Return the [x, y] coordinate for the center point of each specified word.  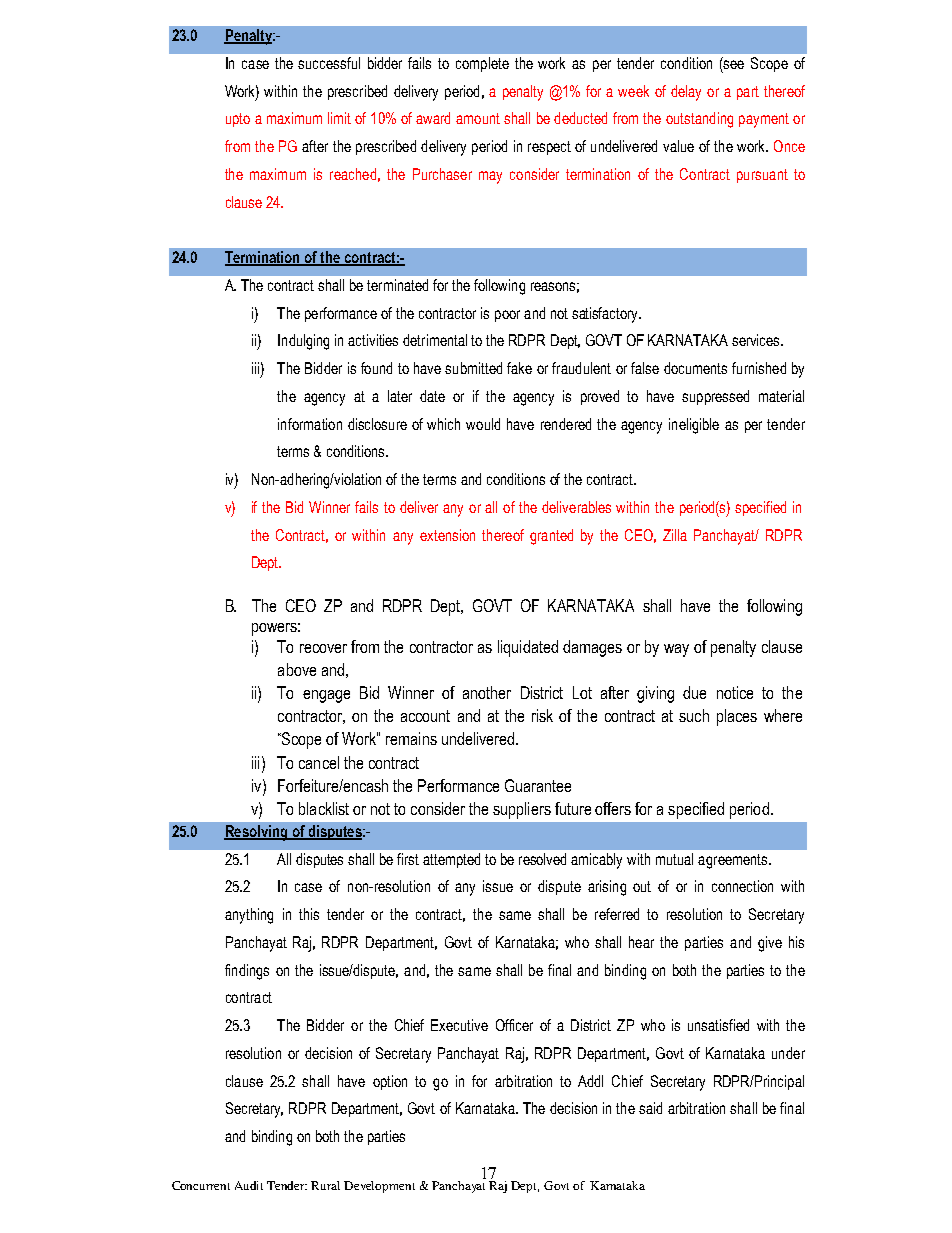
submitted [473, 368]
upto [238, 120]
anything [249, 916]
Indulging [303, 342]
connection [742, 886]
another [487, 692]
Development [379, 1187]
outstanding [699, 120]
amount [478, 118]
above [297, 669]
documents [695, 368]
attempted [451, 860]
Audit [249, 1185]
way [676, 650]
